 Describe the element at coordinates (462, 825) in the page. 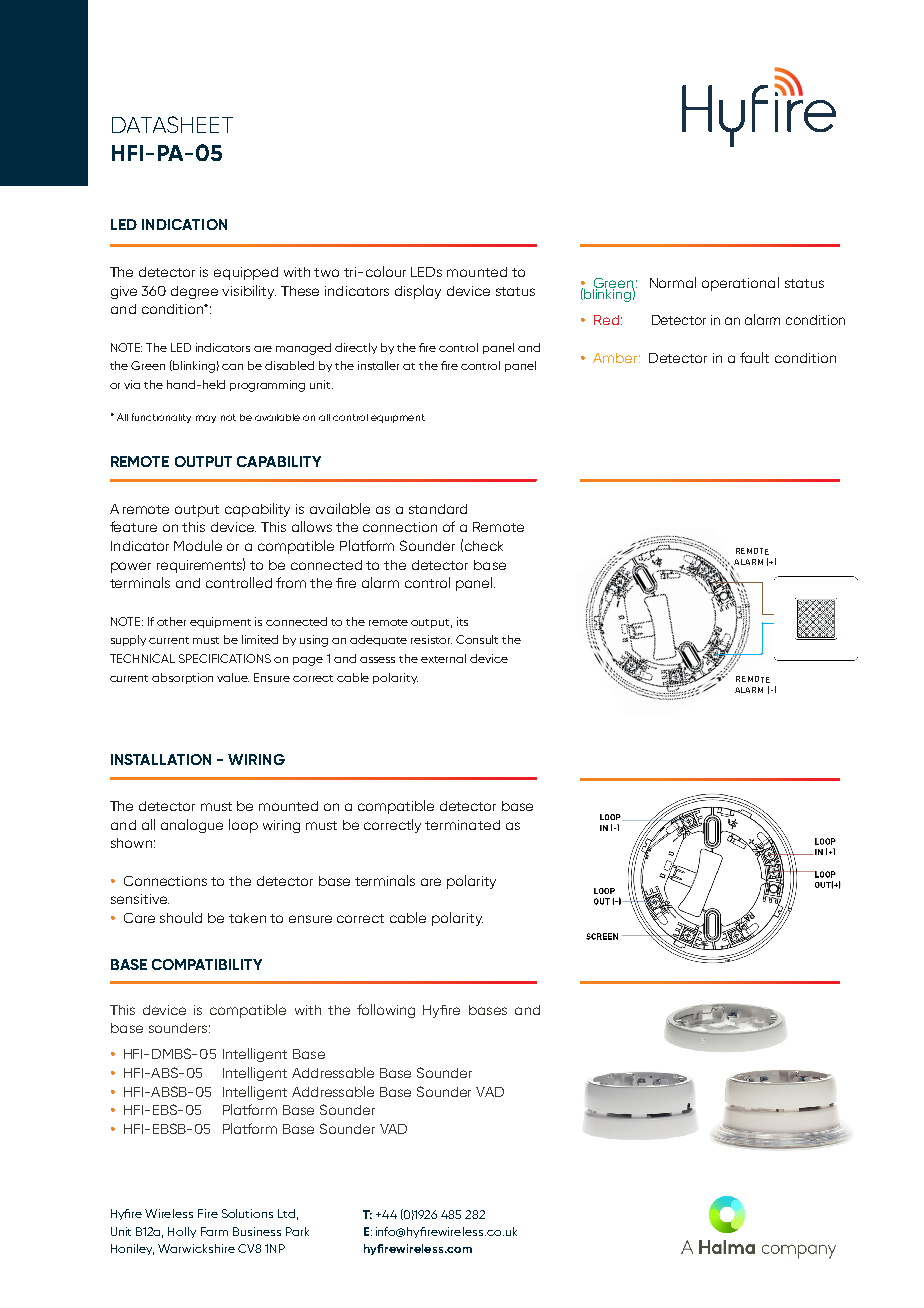

I see `terminated` at that location.
